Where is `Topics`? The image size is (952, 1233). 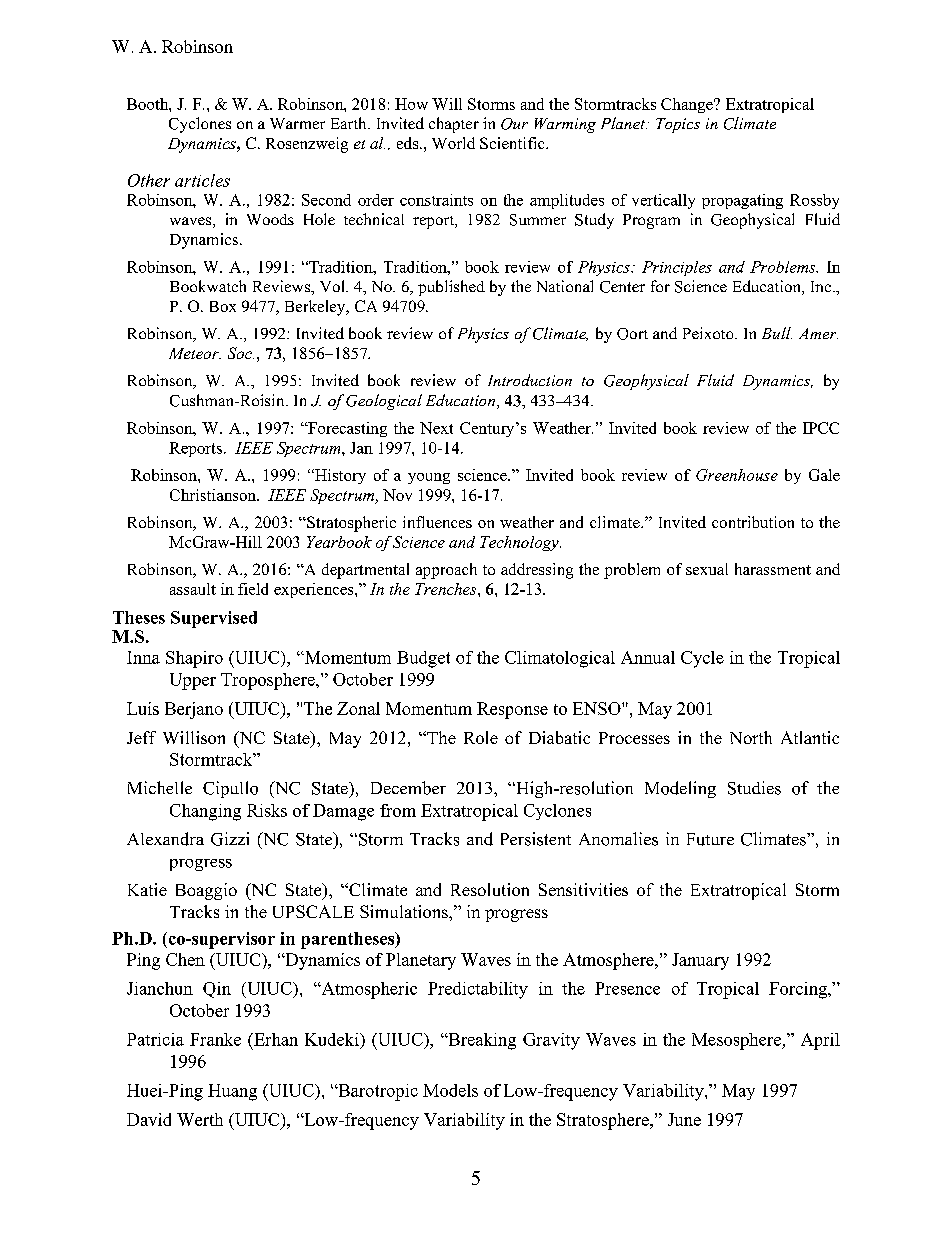 Topics is located at coordinates (678, 125).
